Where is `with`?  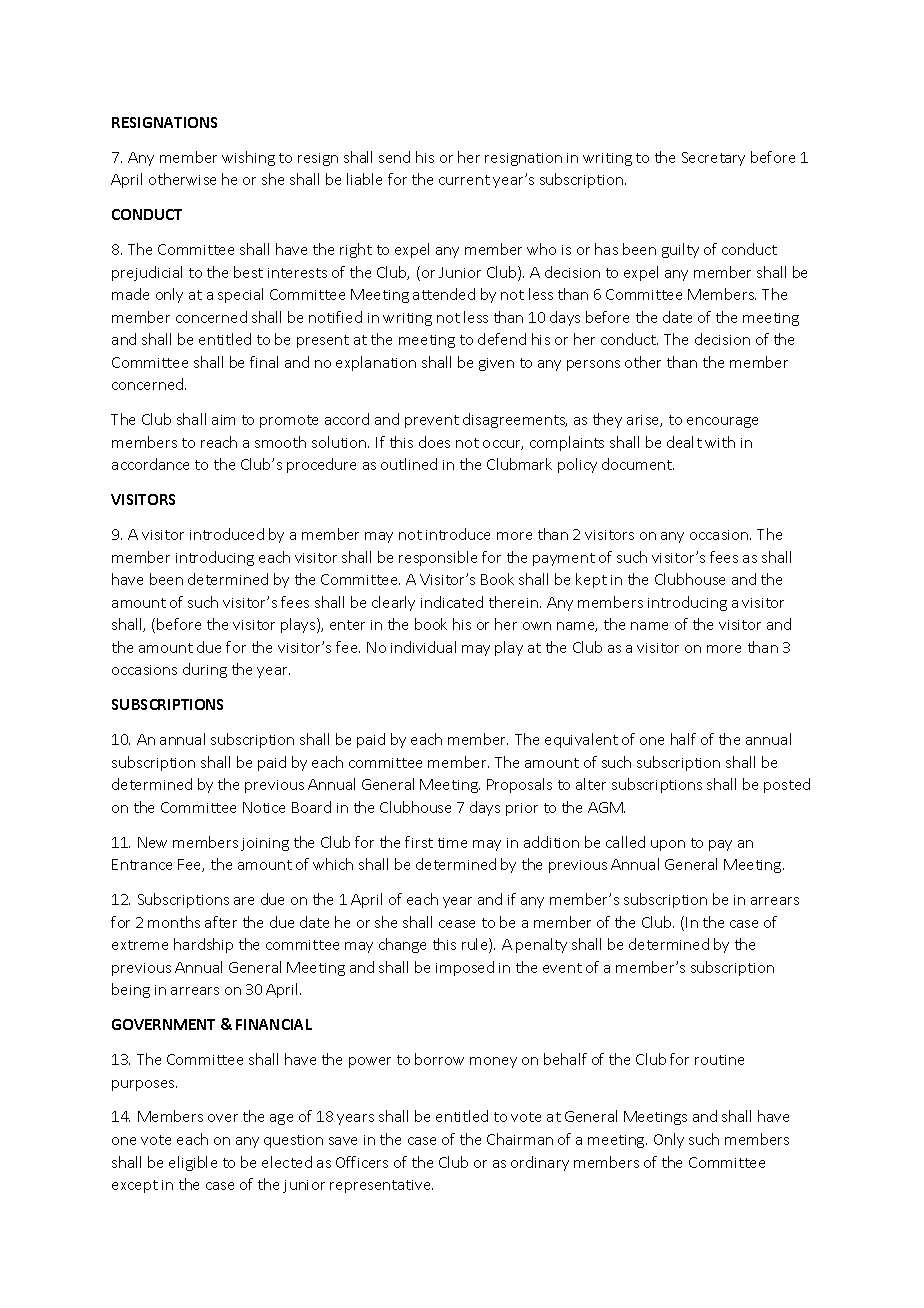 with is located at coordinates (720, 442).
